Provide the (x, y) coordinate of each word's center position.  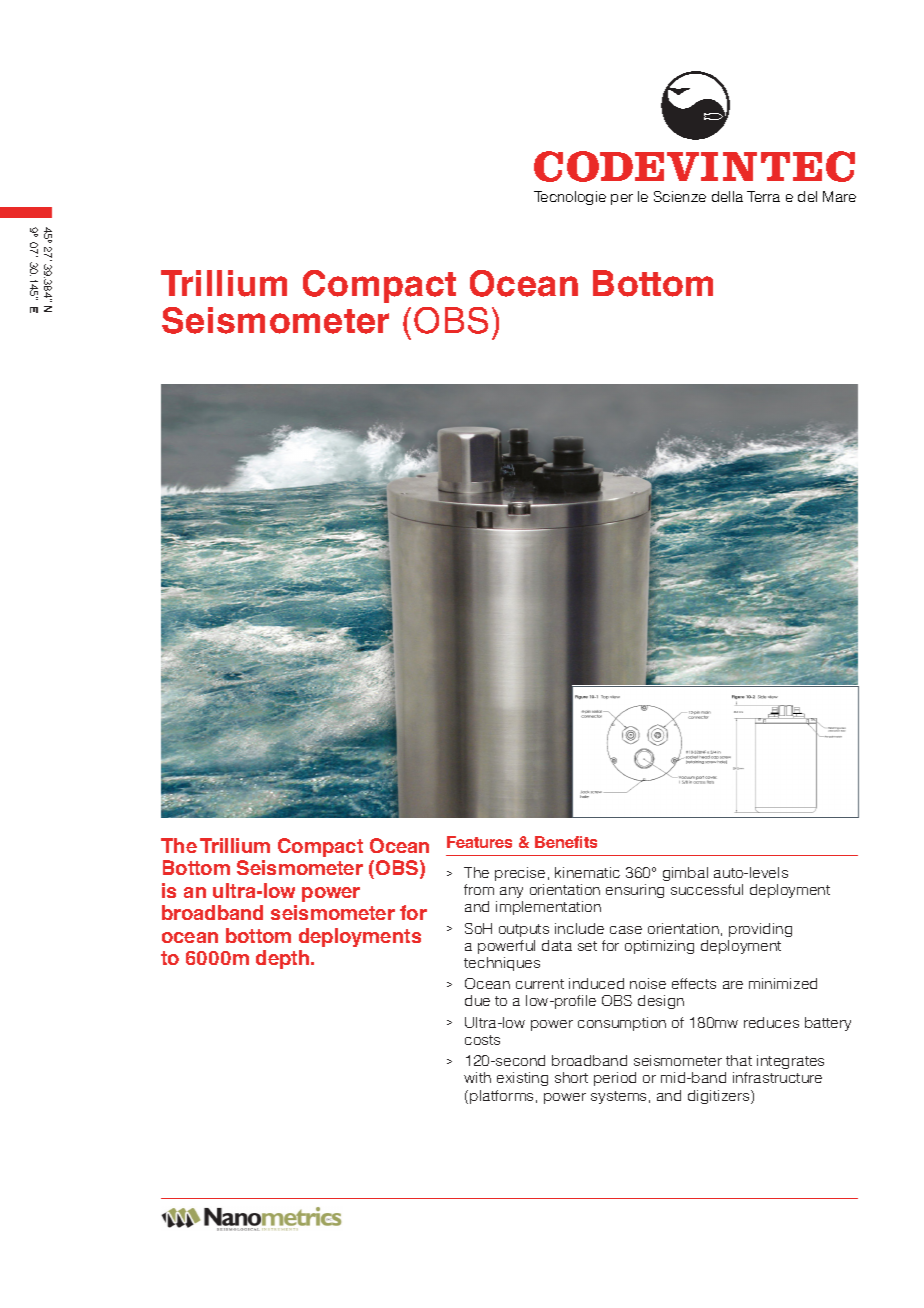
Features (479, 842)
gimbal (685, 874)
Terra (763, 196)
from (479, 889)
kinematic (587, 872)
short (571, 1077)
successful (707, 889)
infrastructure (777, 1077)
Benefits (566, 842)
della (727, 196)
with (477, 1077)
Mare (839, 196)
